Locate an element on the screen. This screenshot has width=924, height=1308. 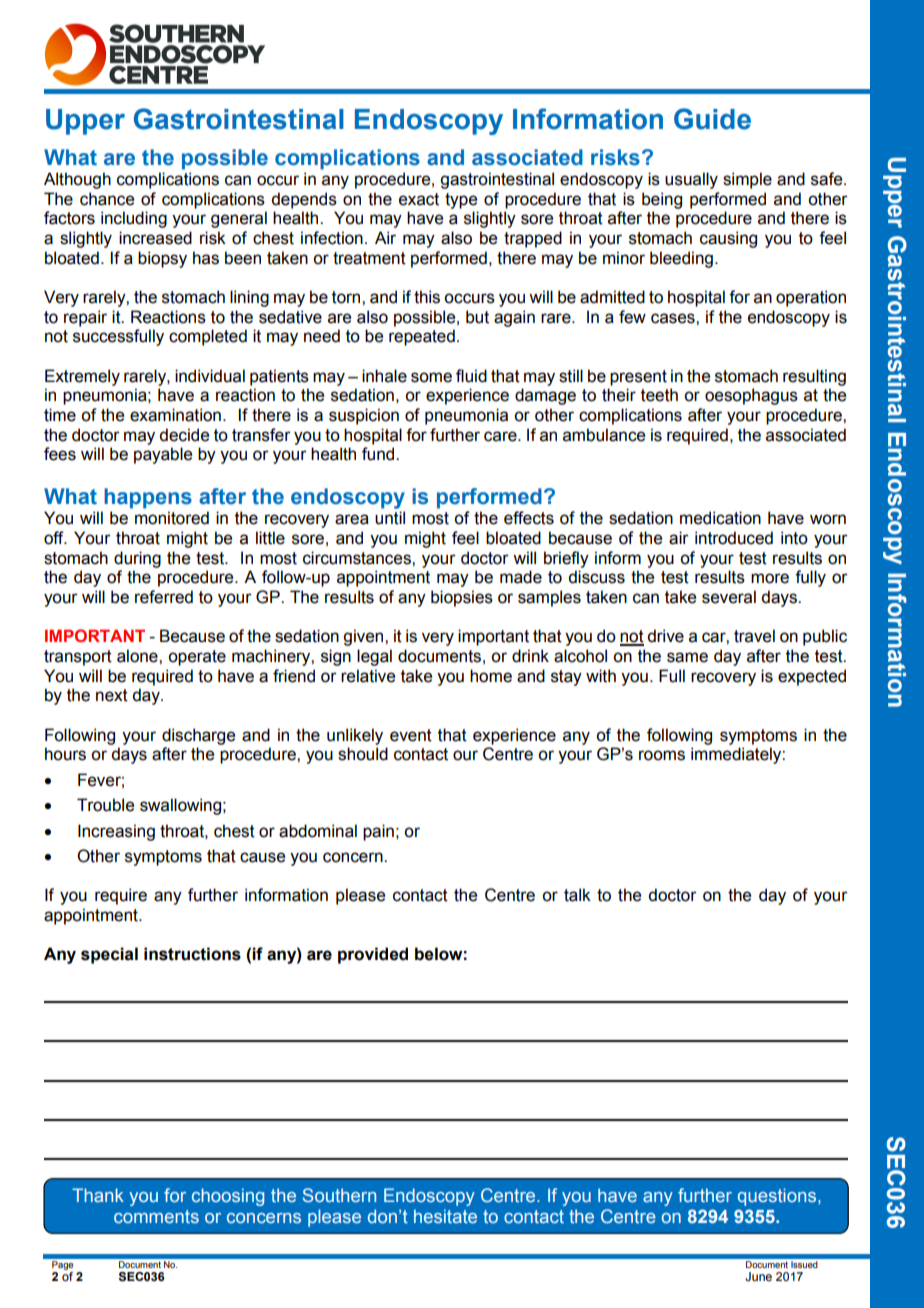
happens is located at coordinates (148, 498).
